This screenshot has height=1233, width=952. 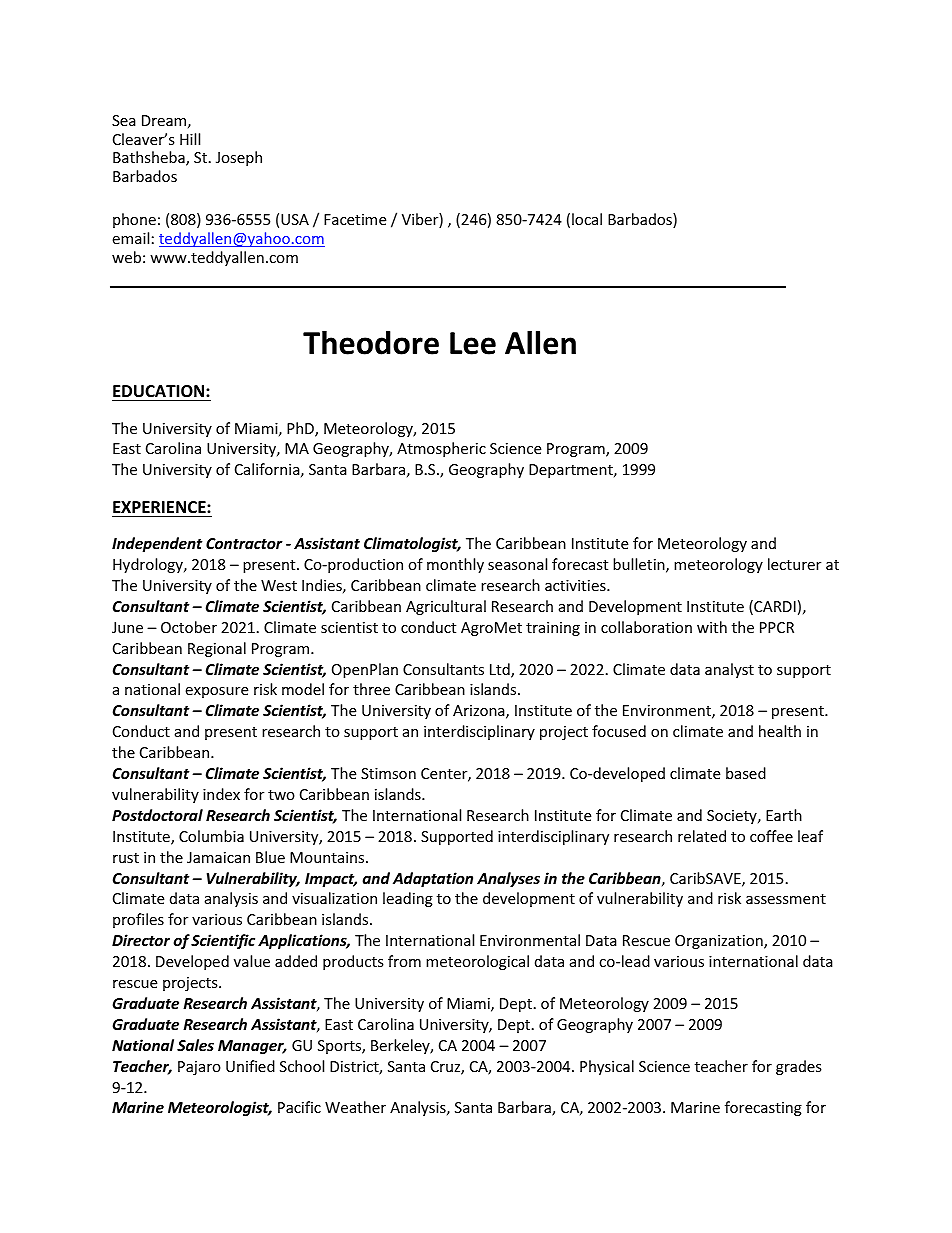 I want to click on Weather, so click(x=355, y=1107).
